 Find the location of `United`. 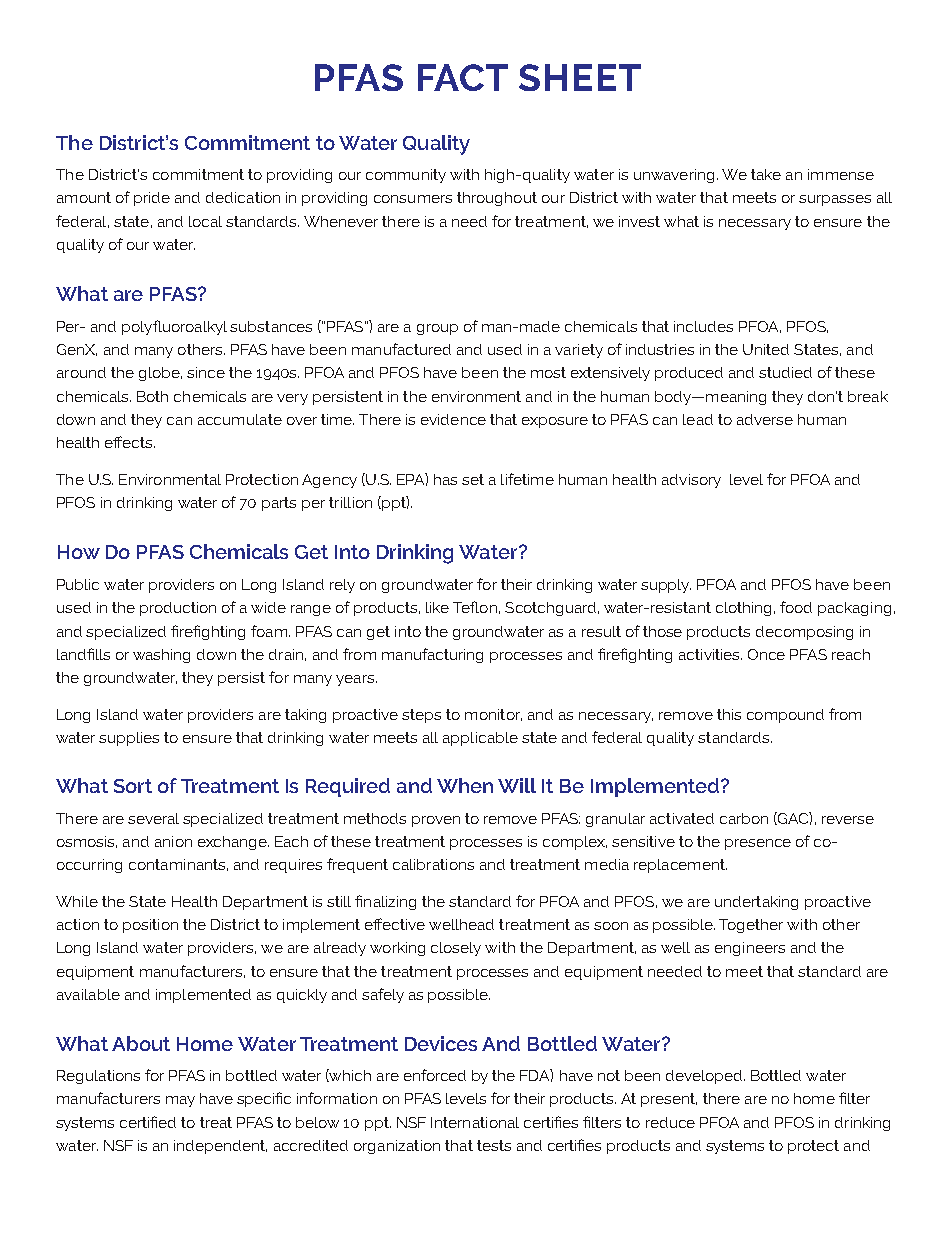

United is located at coordinates (766, 349).
